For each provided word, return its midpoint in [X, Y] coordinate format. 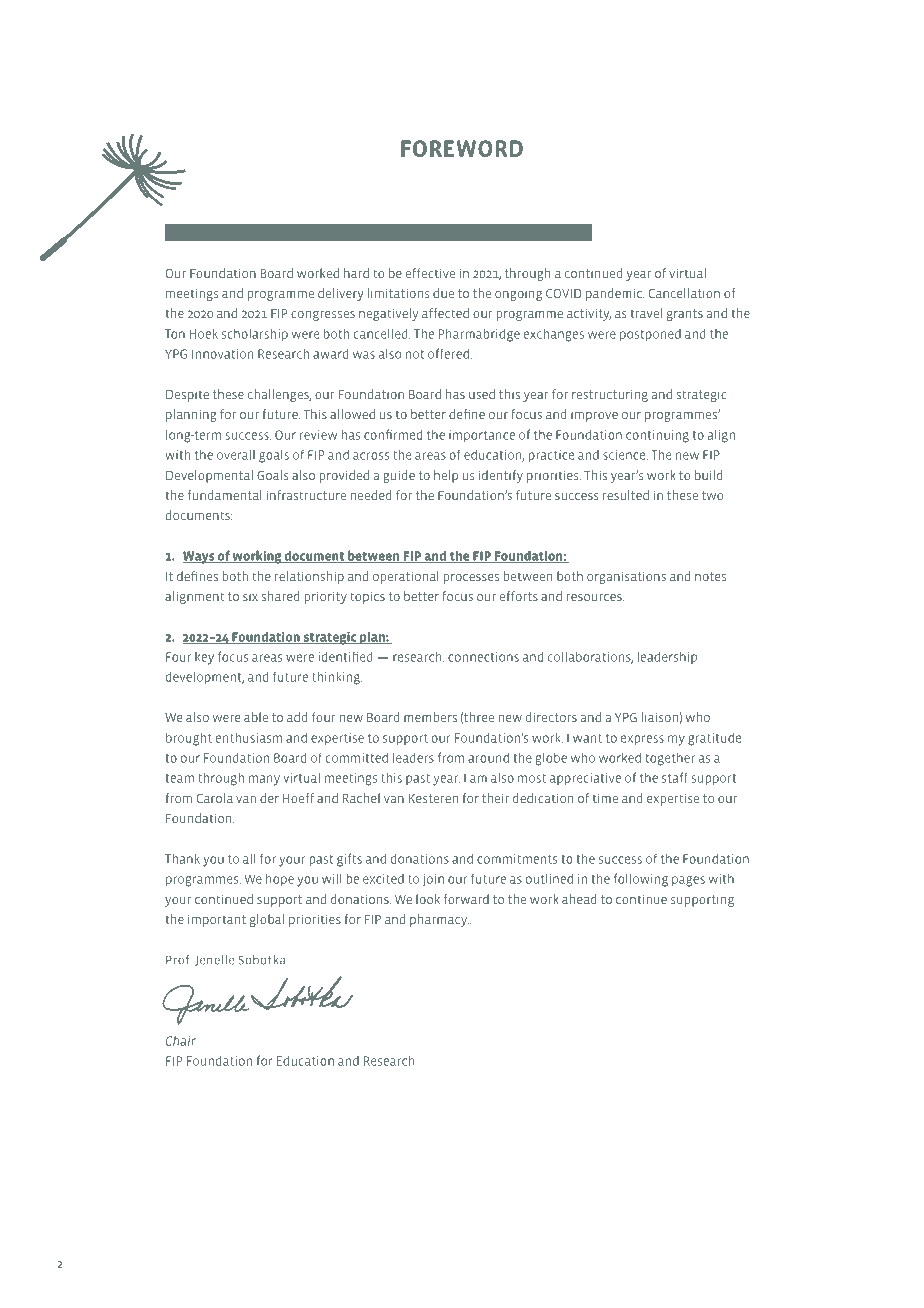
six [250, 596]
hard [356, 273]
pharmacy [439, 920]
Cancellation [684, 293]
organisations [626, 577]
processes [471, 579]
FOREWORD [462, 148]
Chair [181, 1040]
